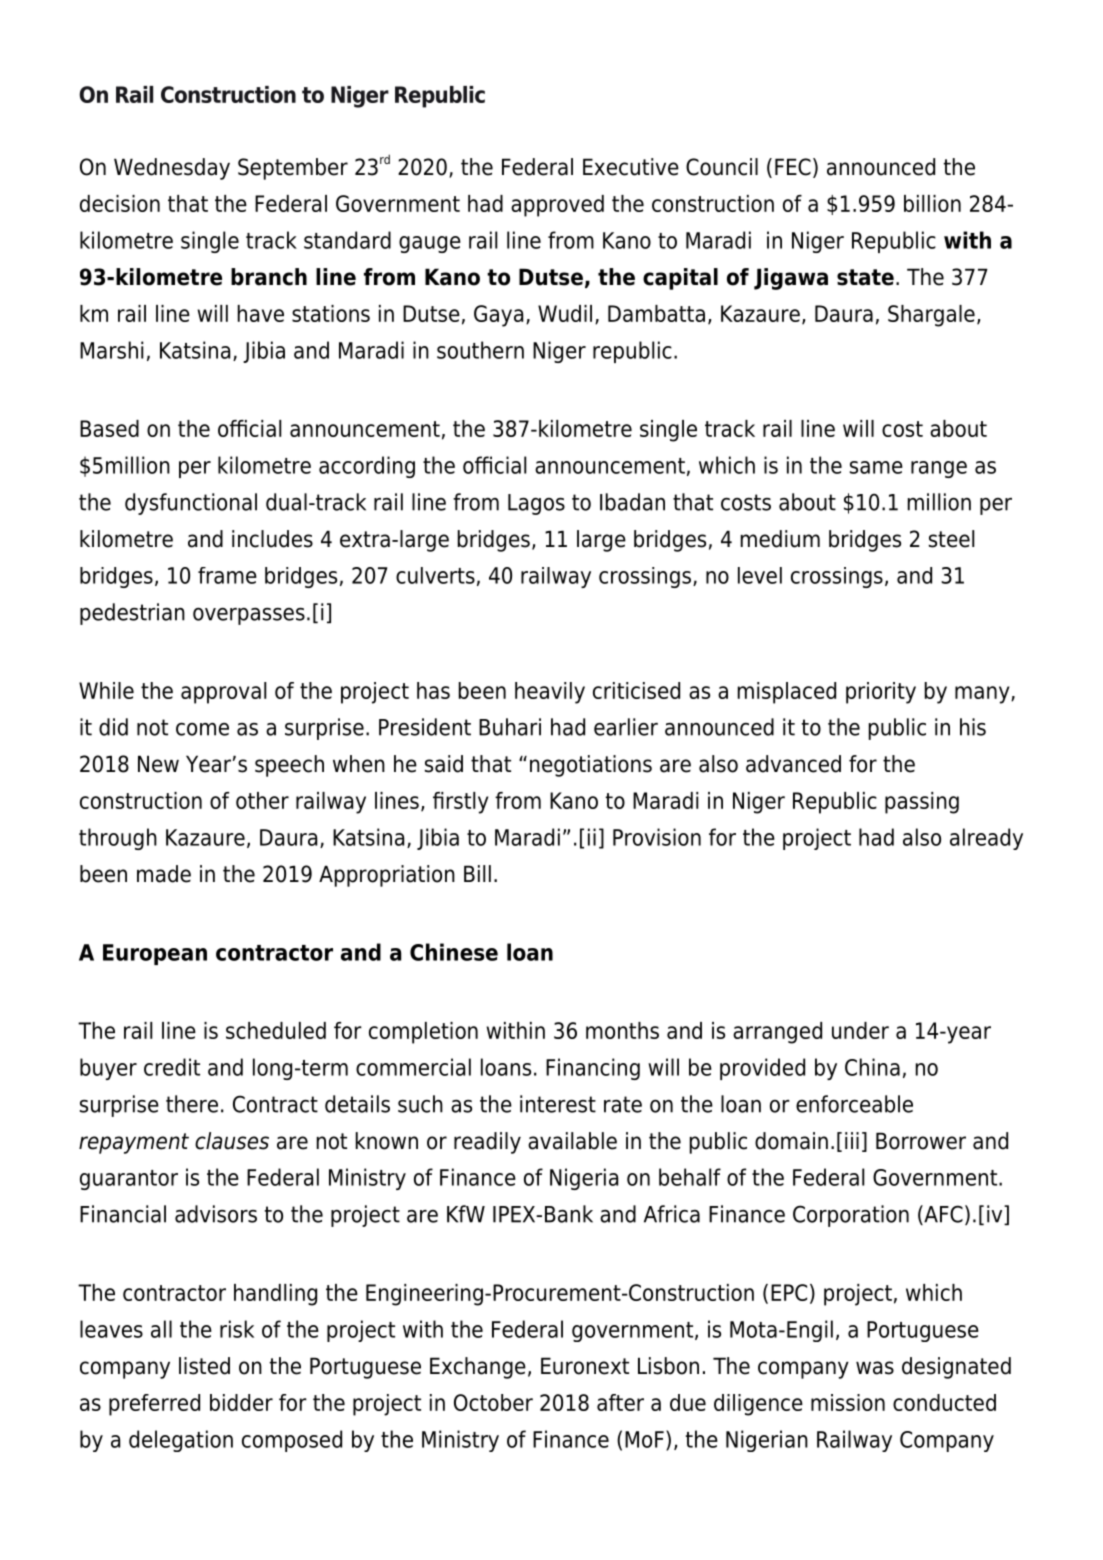 This screenshot has width=1103, height=1560. What do you see at coordinates (557, 206) in the screenshot?
I see `approved` at bounding box center [557, 206].
